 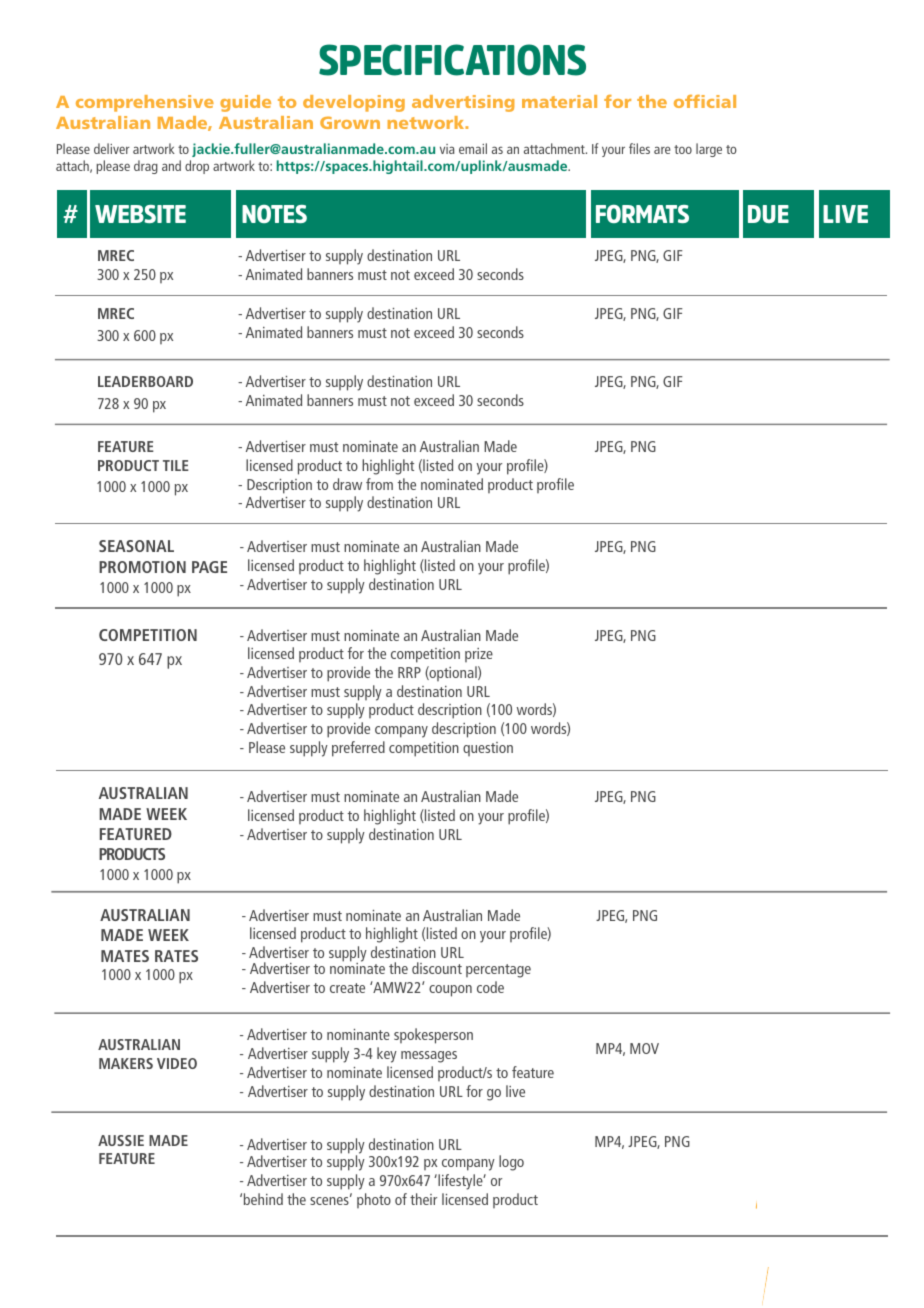 What do you see at coordinates (379, 484) in the document?
I see `from` at bounding box center [379, 484].
